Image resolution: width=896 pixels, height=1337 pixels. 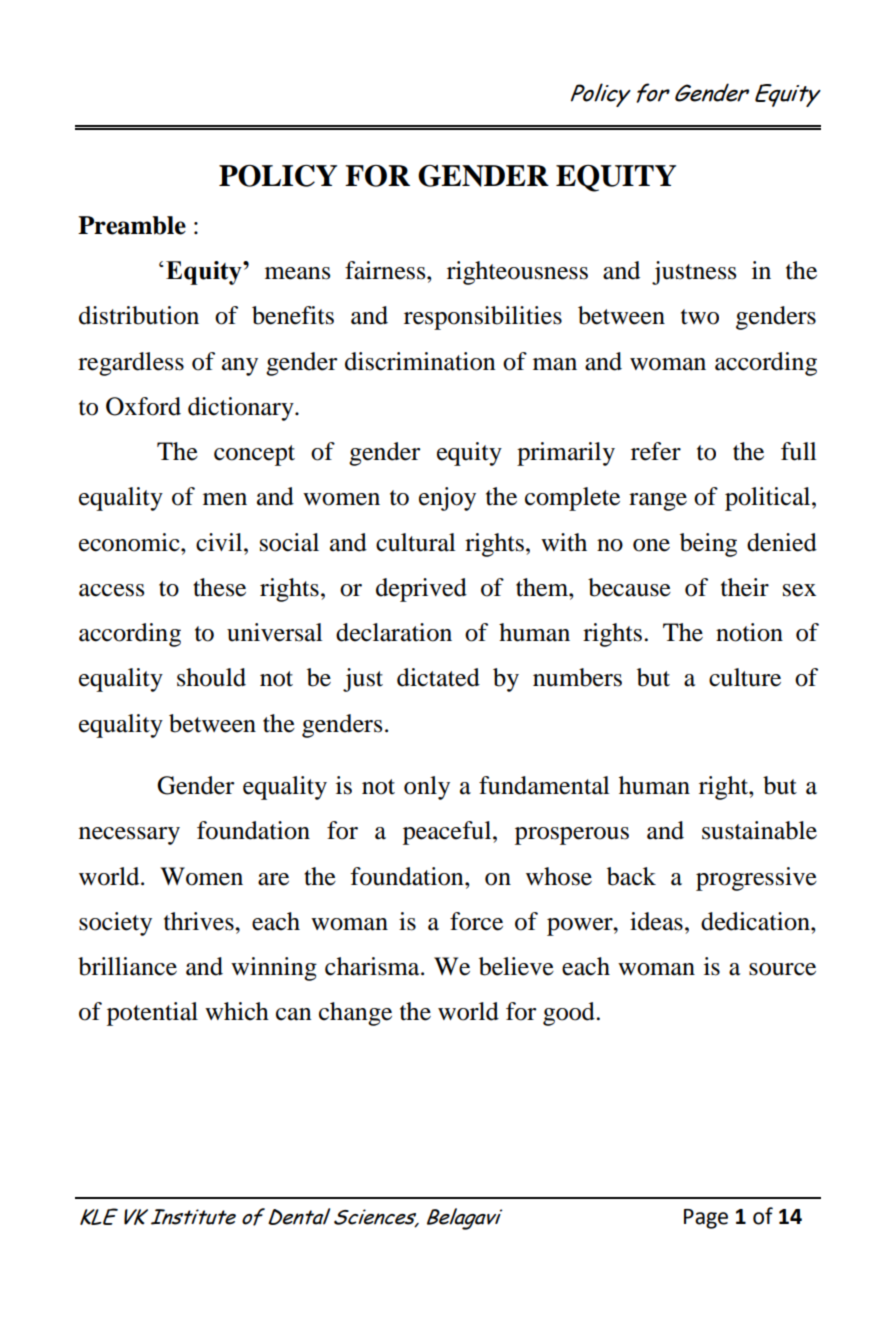 I want to click on two, so click(x=700, y=317).
